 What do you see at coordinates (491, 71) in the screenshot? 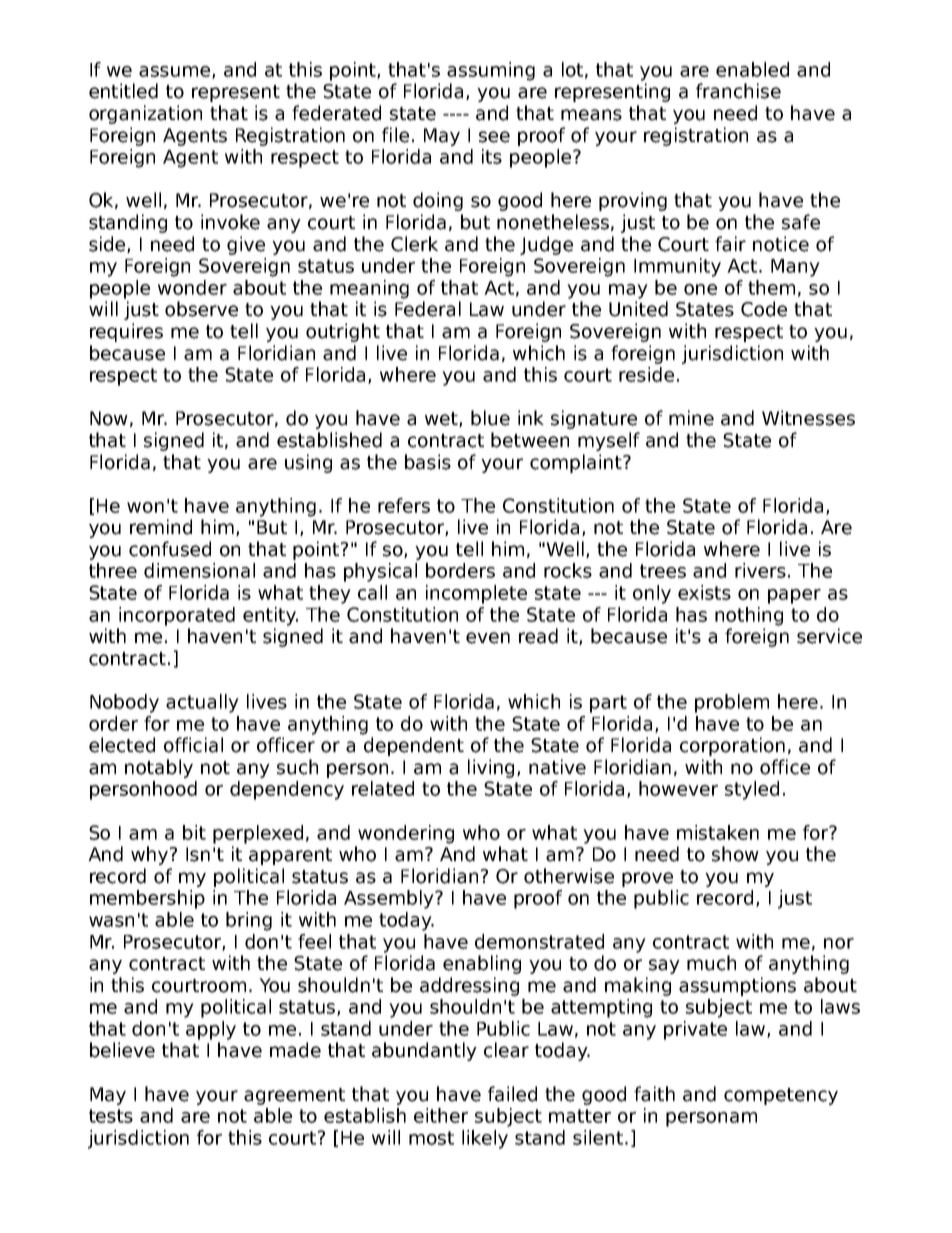
I see `assuming` at bounding box center [491, 71].
